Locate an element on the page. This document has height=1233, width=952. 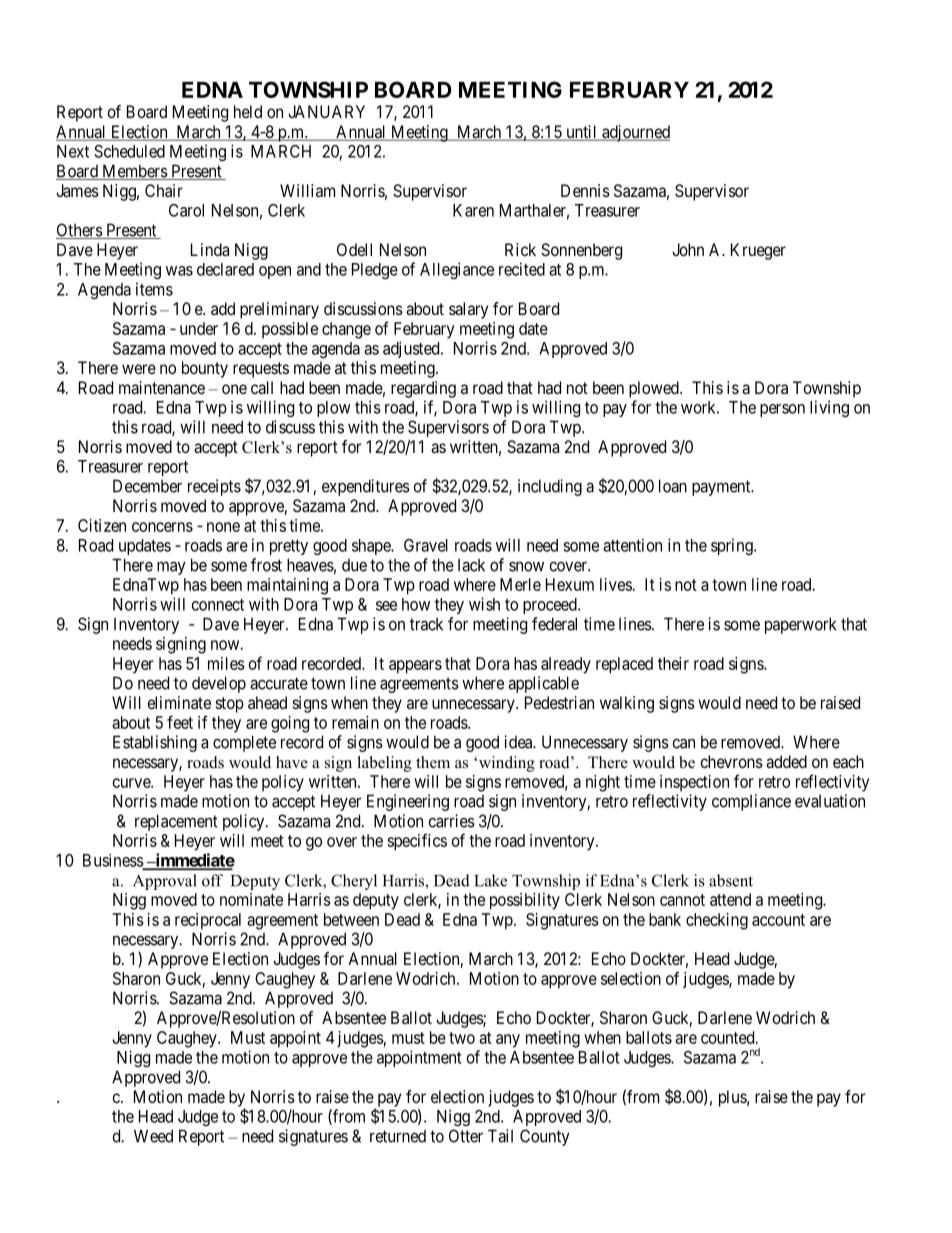
Karen is located at coordinates (473, 210).
